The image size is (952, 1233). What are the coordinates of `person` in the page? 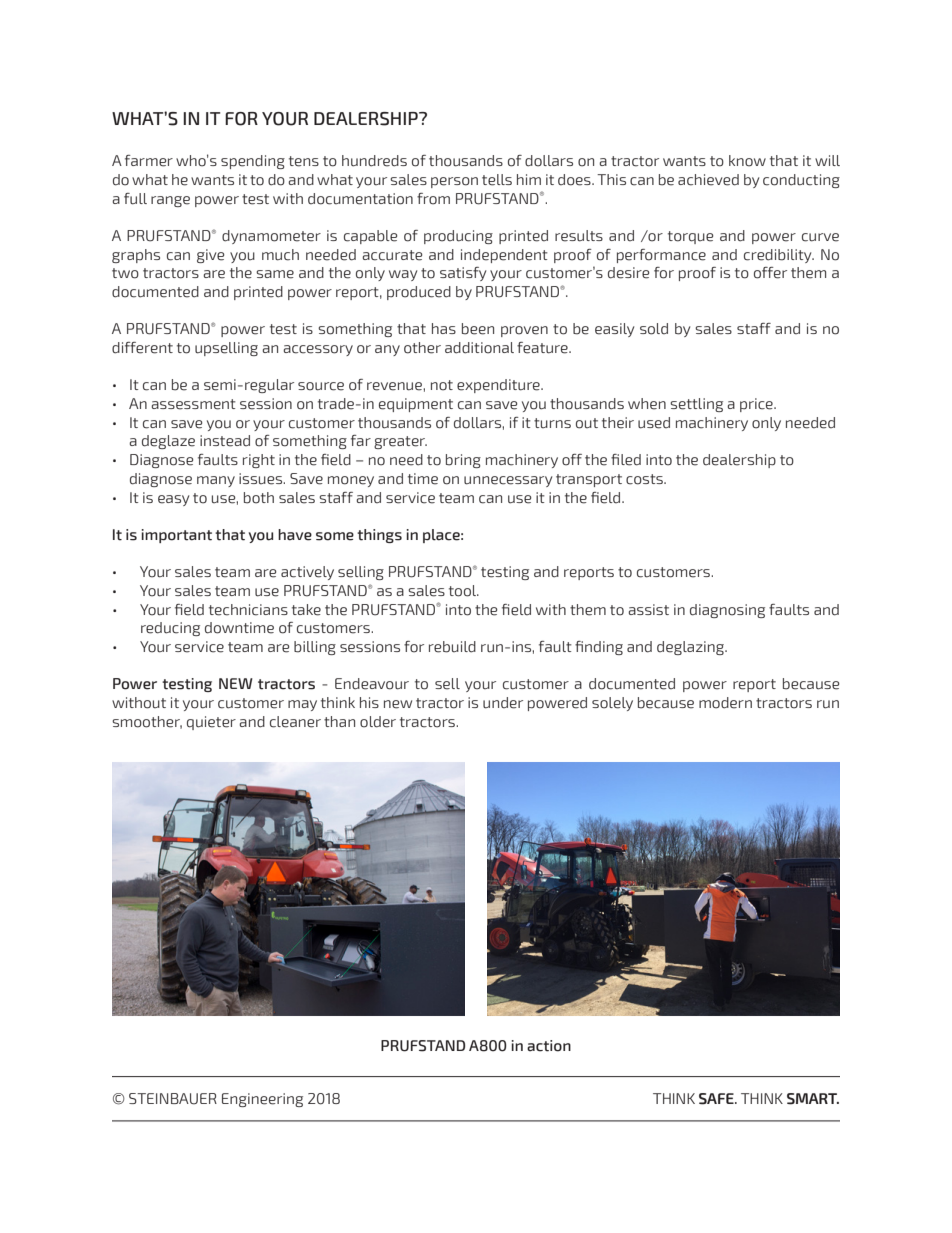 It's located at (454, 182).
